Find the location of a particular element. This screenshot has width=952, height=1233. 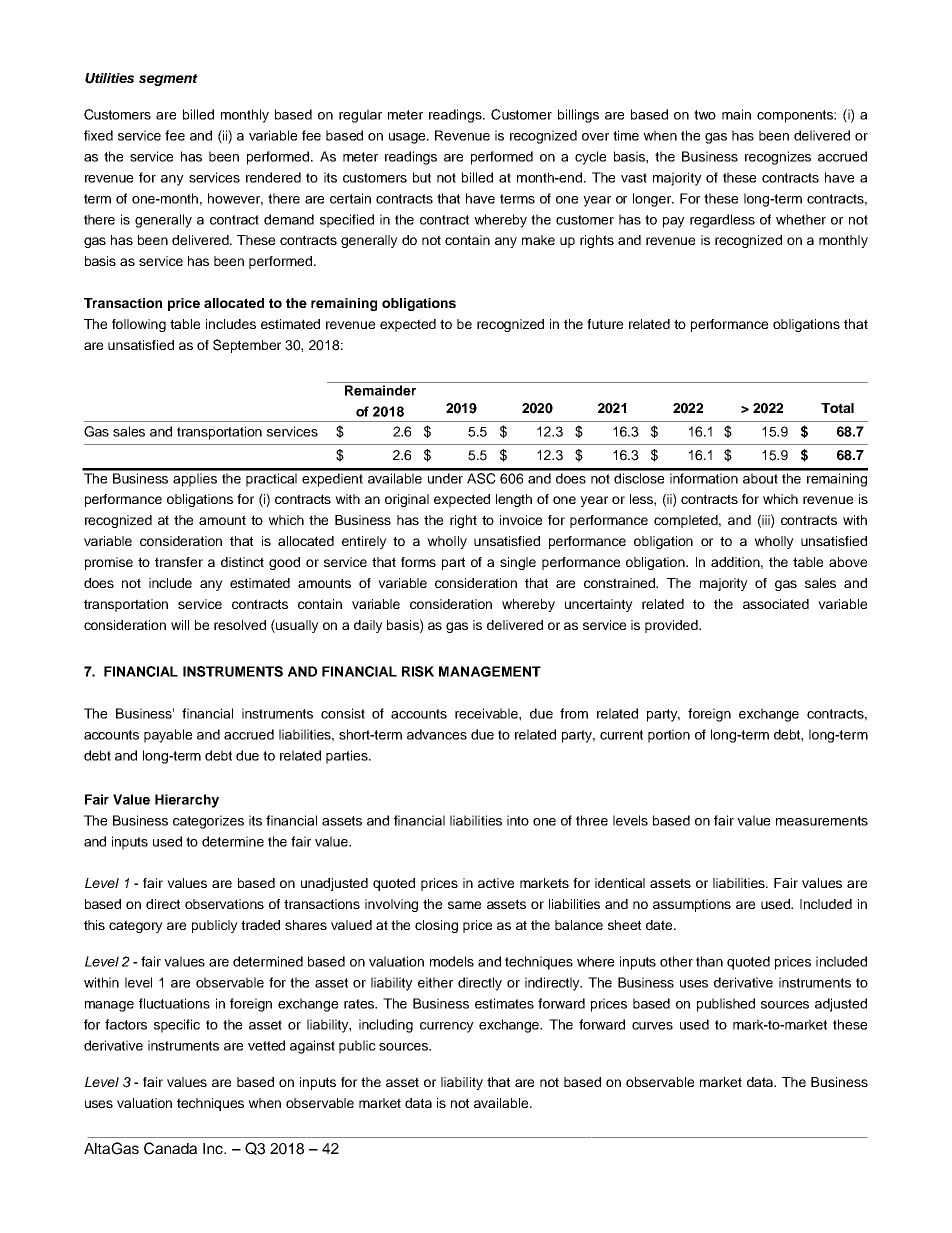

future is located at coordinates (605, 324).
